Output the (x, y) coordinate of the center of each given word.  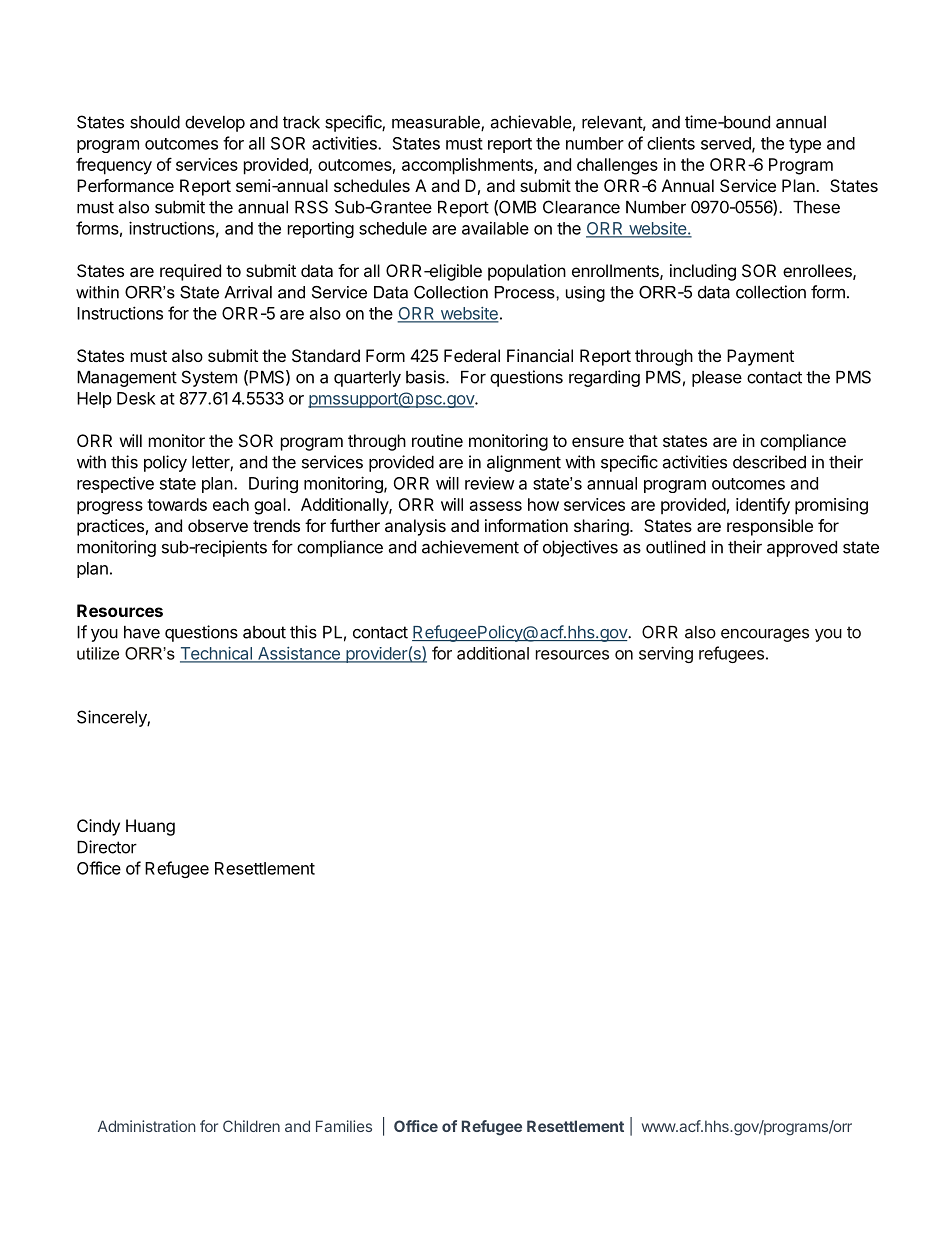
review (490, 483)
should (155, 122)
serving (666, 654)
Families (344, 1126)
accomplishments (468, 166)
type (805, 145)
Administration (147, 1126)
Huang (150, 827)
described (769, 462)
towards (177, 504)
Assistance (299, 654)
